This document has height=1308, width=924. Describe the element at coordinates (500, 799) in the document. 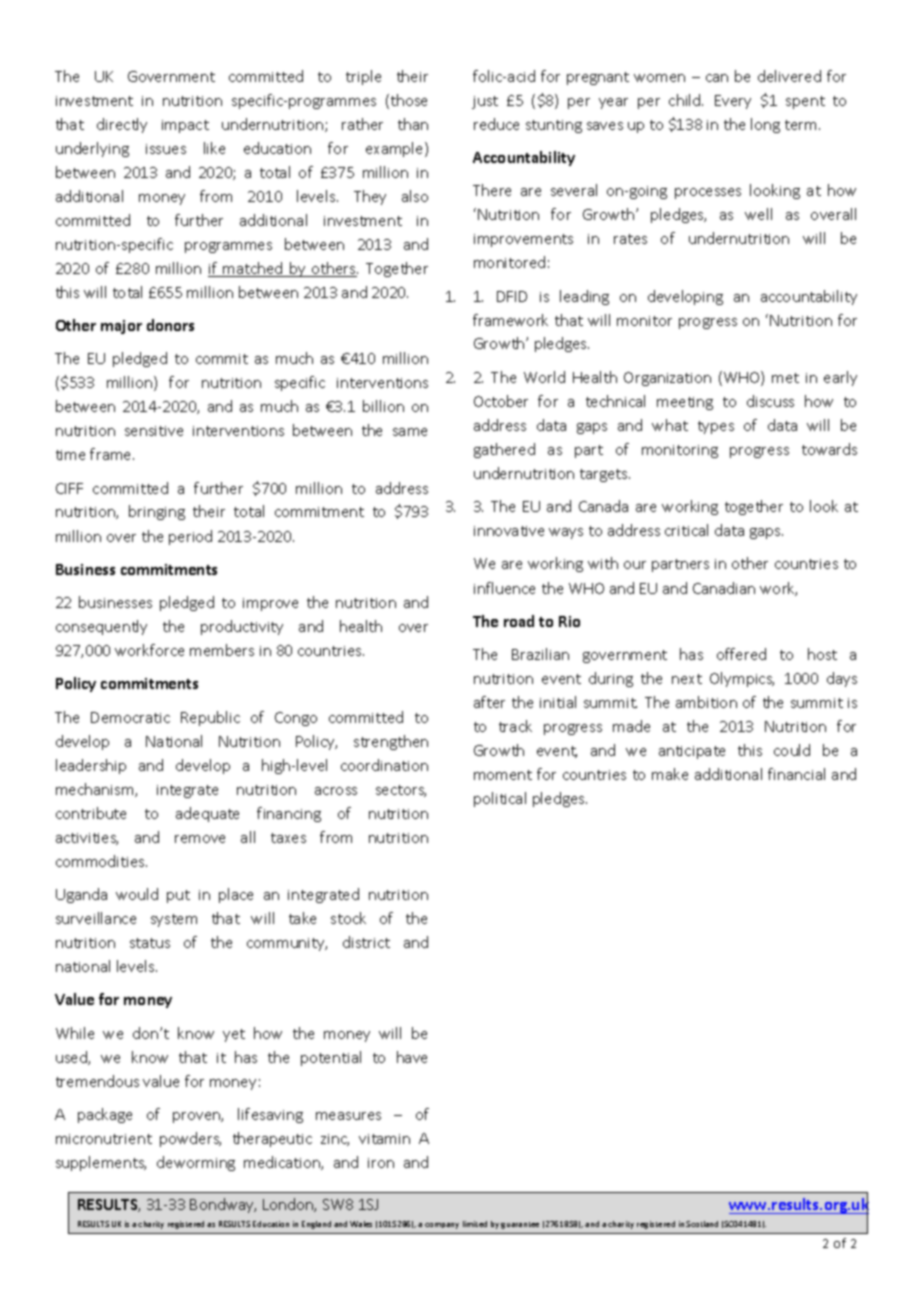

I see `political` at that location.
